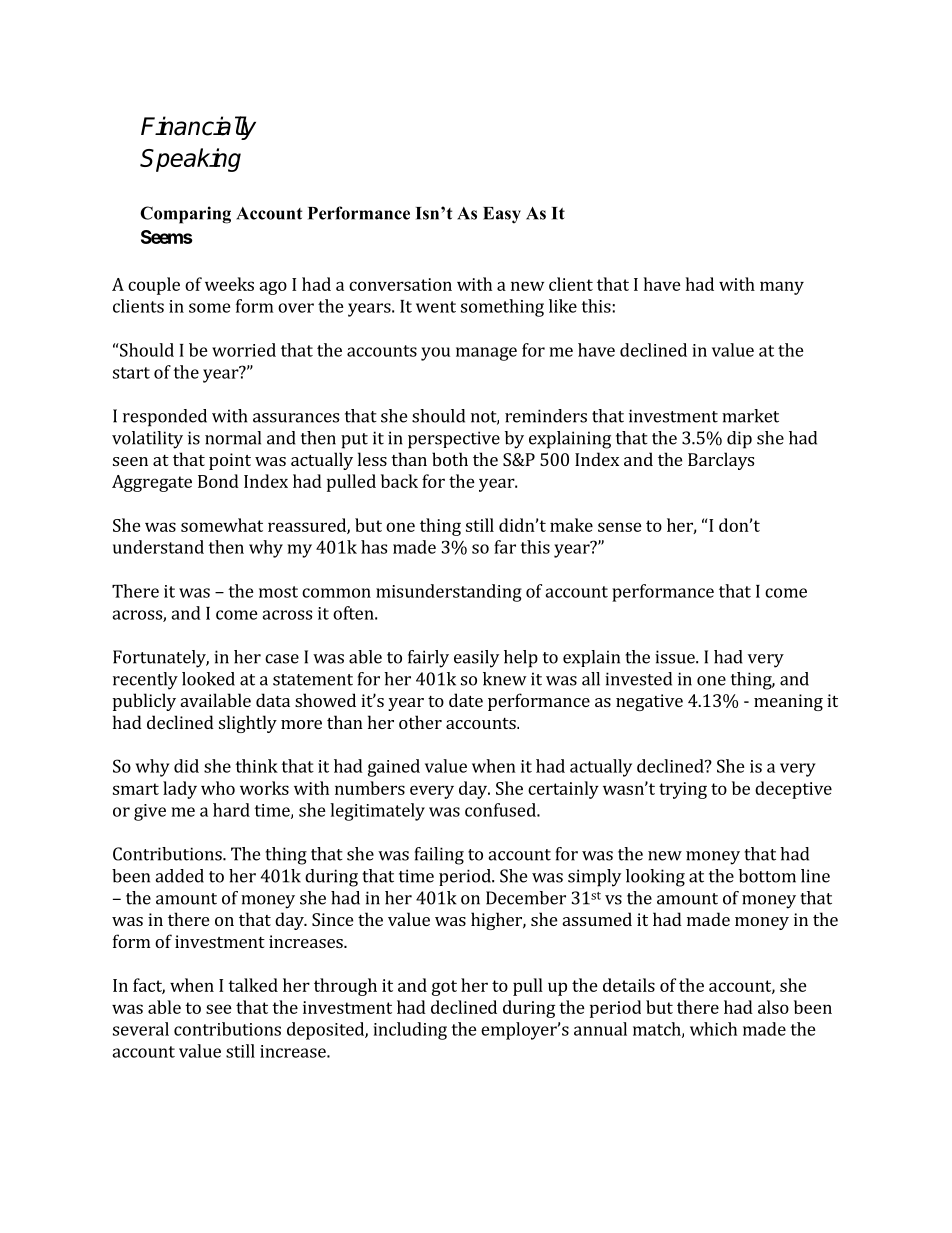 The image size is (952, 1233). What do you see at coordinates (208, 679) in the screenshot?
I see `looked` at bounding box center [208, 679].
